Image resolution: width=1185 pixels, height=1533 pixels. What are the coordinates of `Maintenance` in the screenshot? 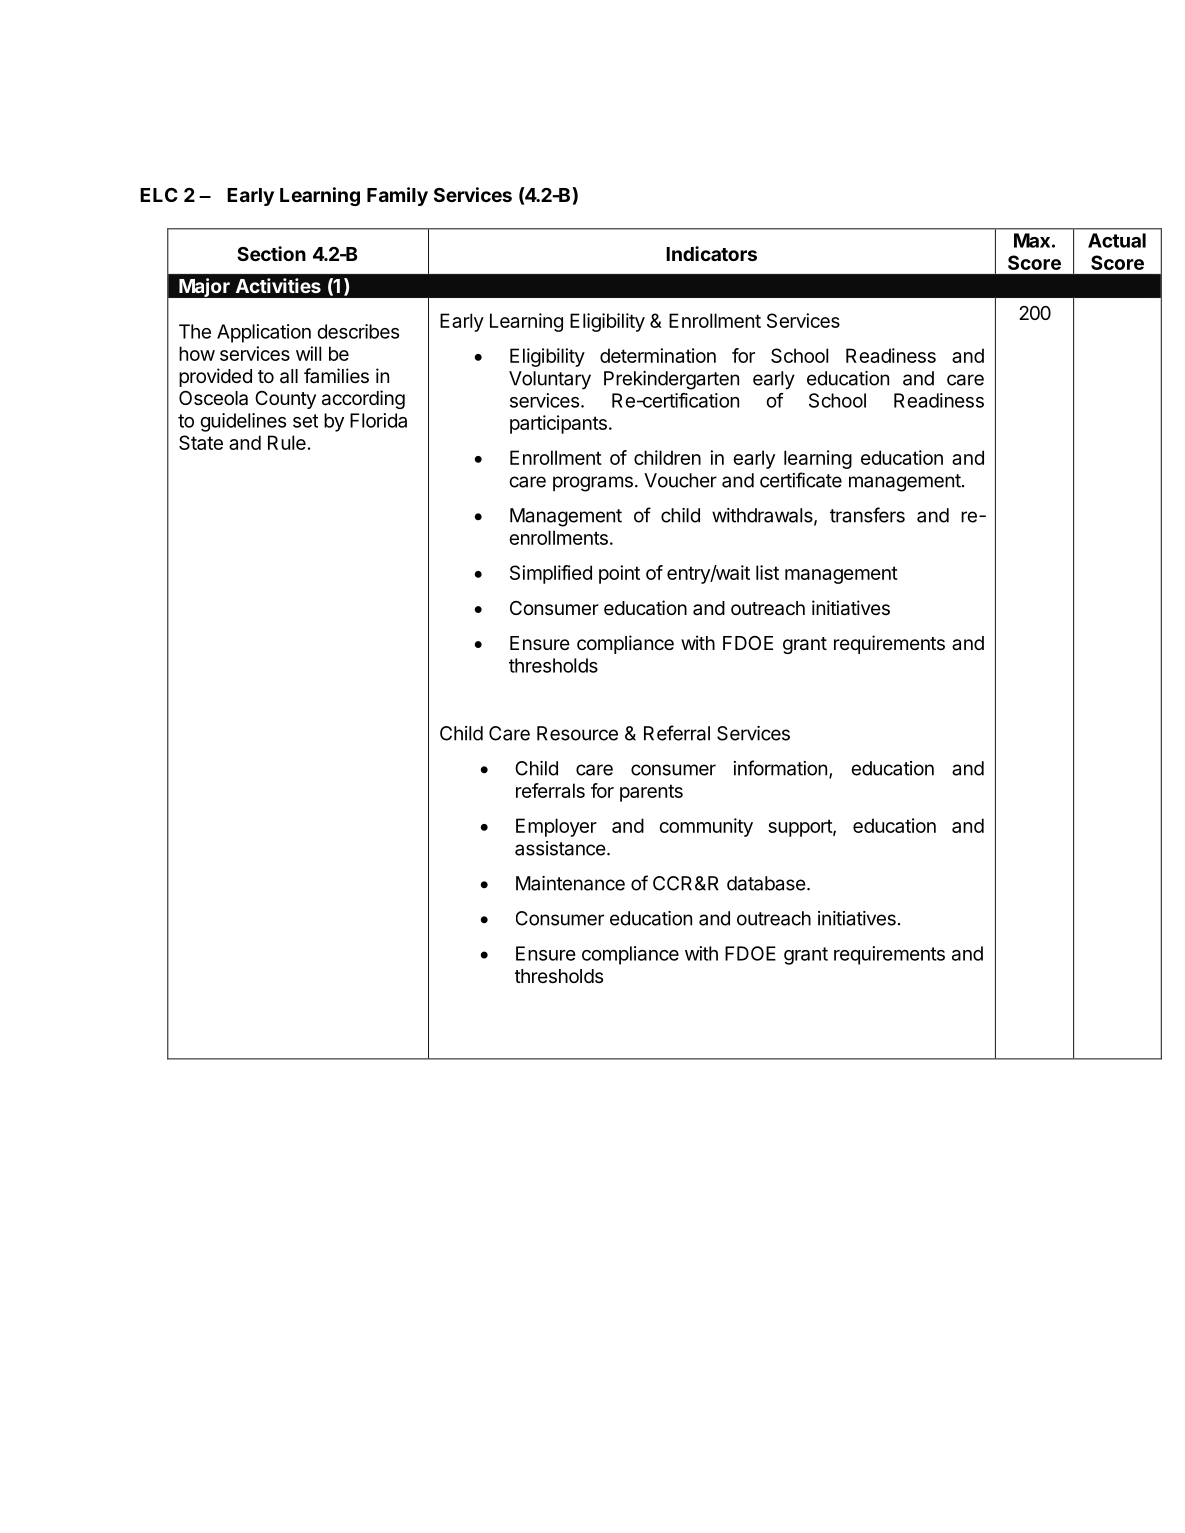 It's located at (570, 883).
